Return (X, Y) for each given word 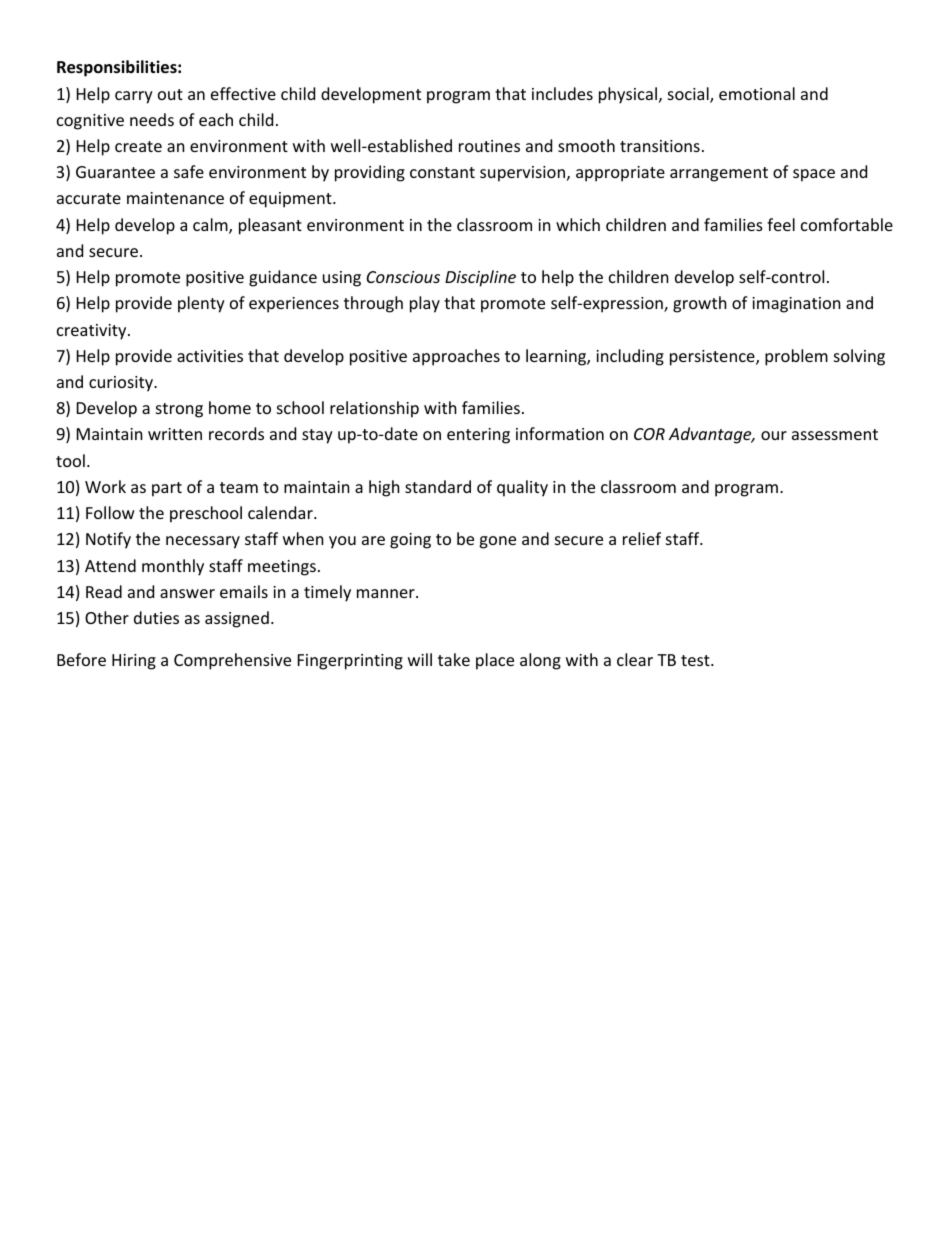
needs (152, 119)
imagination (796, 305)
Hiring (134, 662)
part (167, 489)
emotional (757, 93)
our (774, 435)
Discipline (480, 278)
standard (438, 486)
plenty (201, 304)
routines (489, 146)
